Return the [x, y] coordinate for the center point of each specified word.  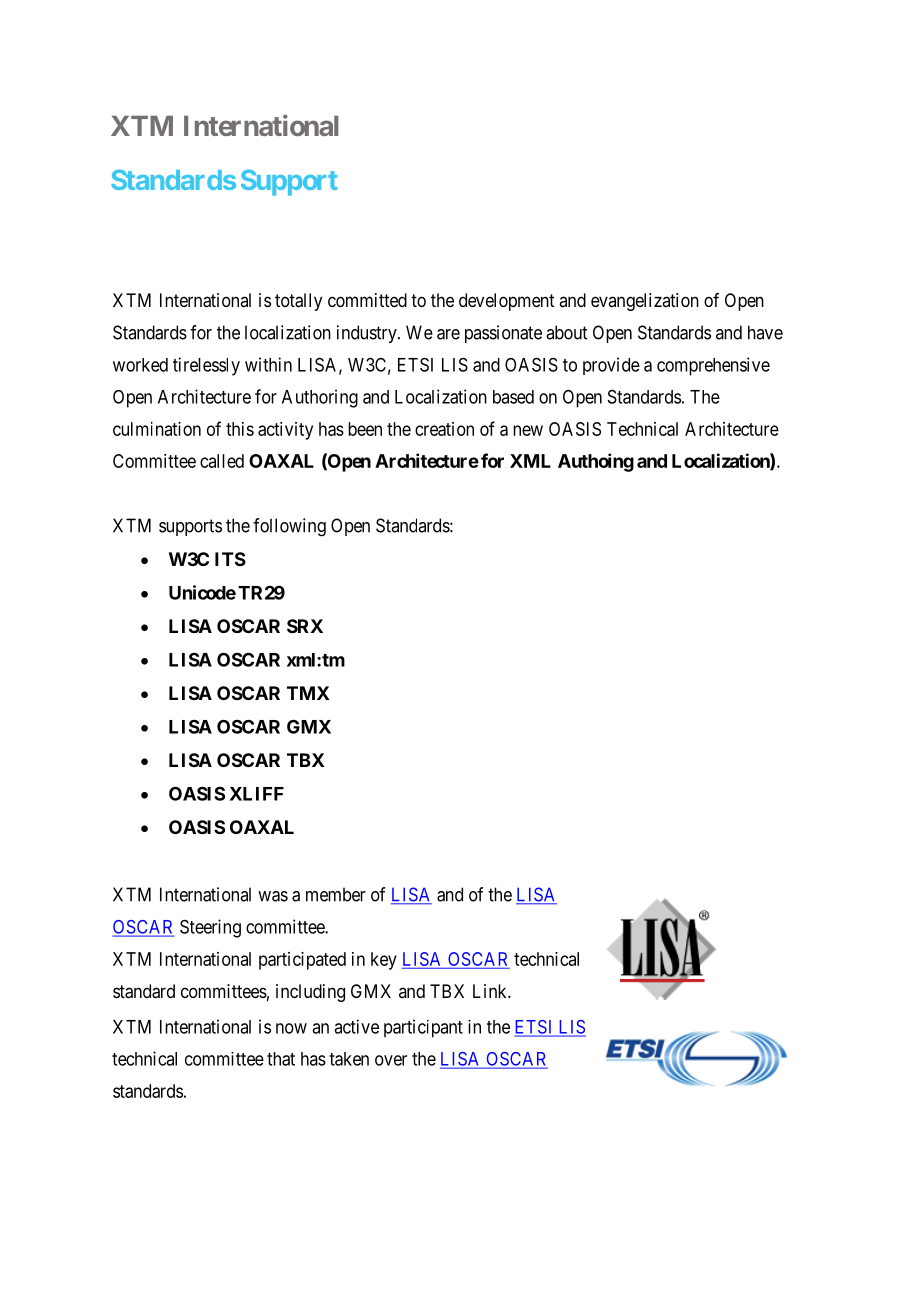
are [448, 334]
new [528, 430]
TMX [308, 693]
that [281, 1059]
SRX [305, 626]
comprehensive [713, 366]
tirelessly [206, 366]
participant [423, 1028]
